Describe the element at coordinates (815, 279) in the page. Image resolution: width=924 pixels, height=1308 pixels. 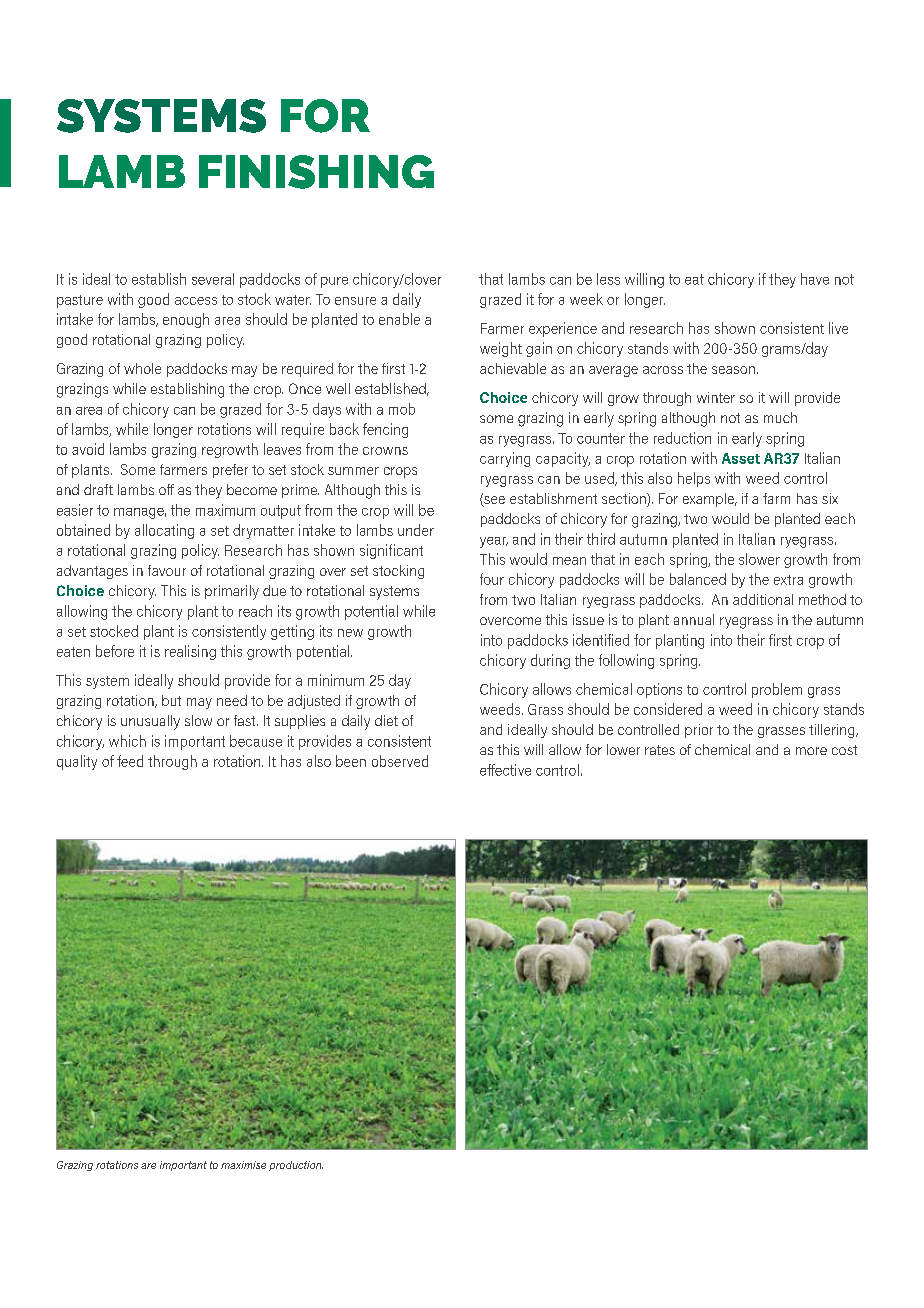
I see `have` at that location.
